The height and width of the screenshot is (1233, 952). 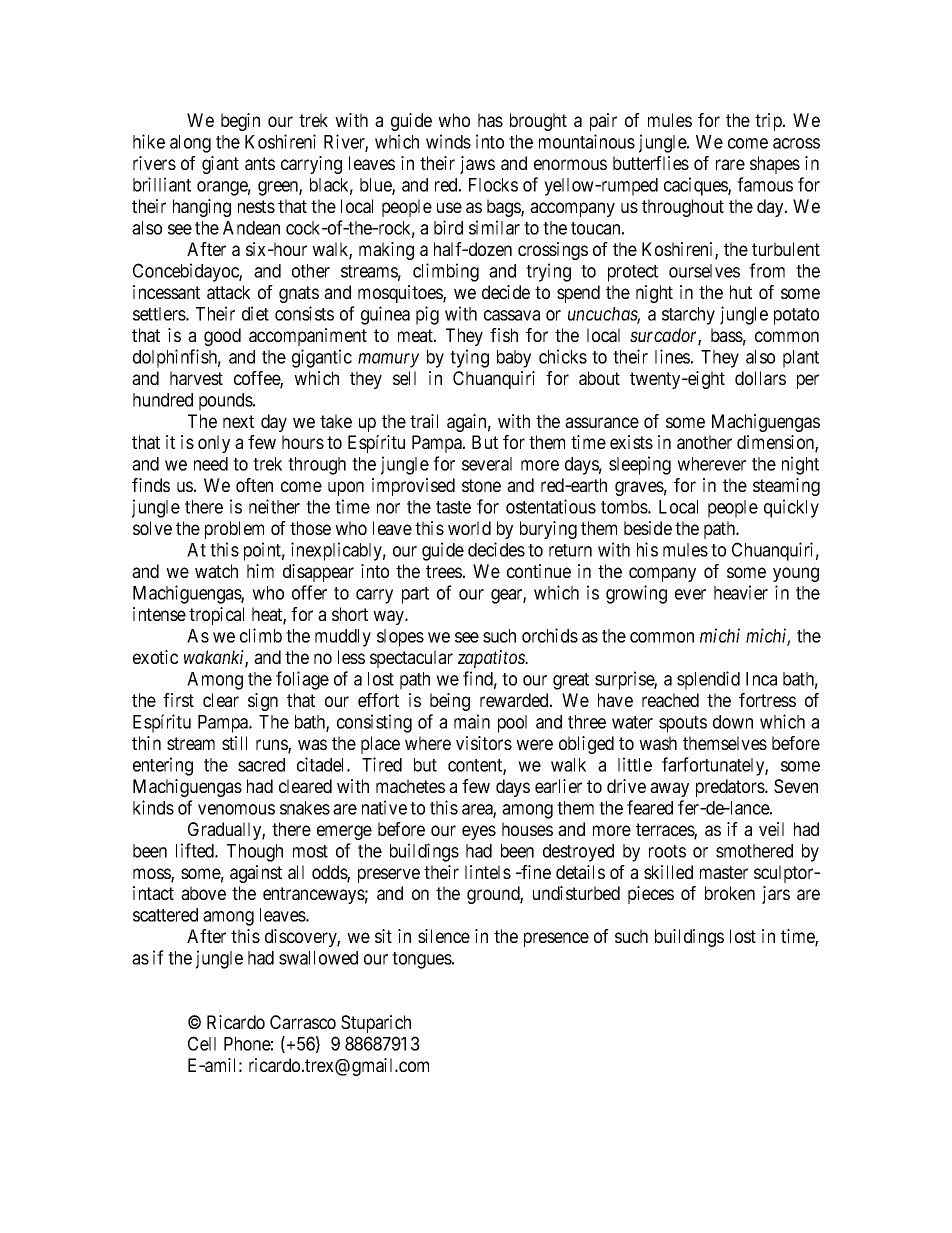 What do you see at coordinates (444, 571) in the screenshot?
I see `trees` at bounding box center [444, 571].
